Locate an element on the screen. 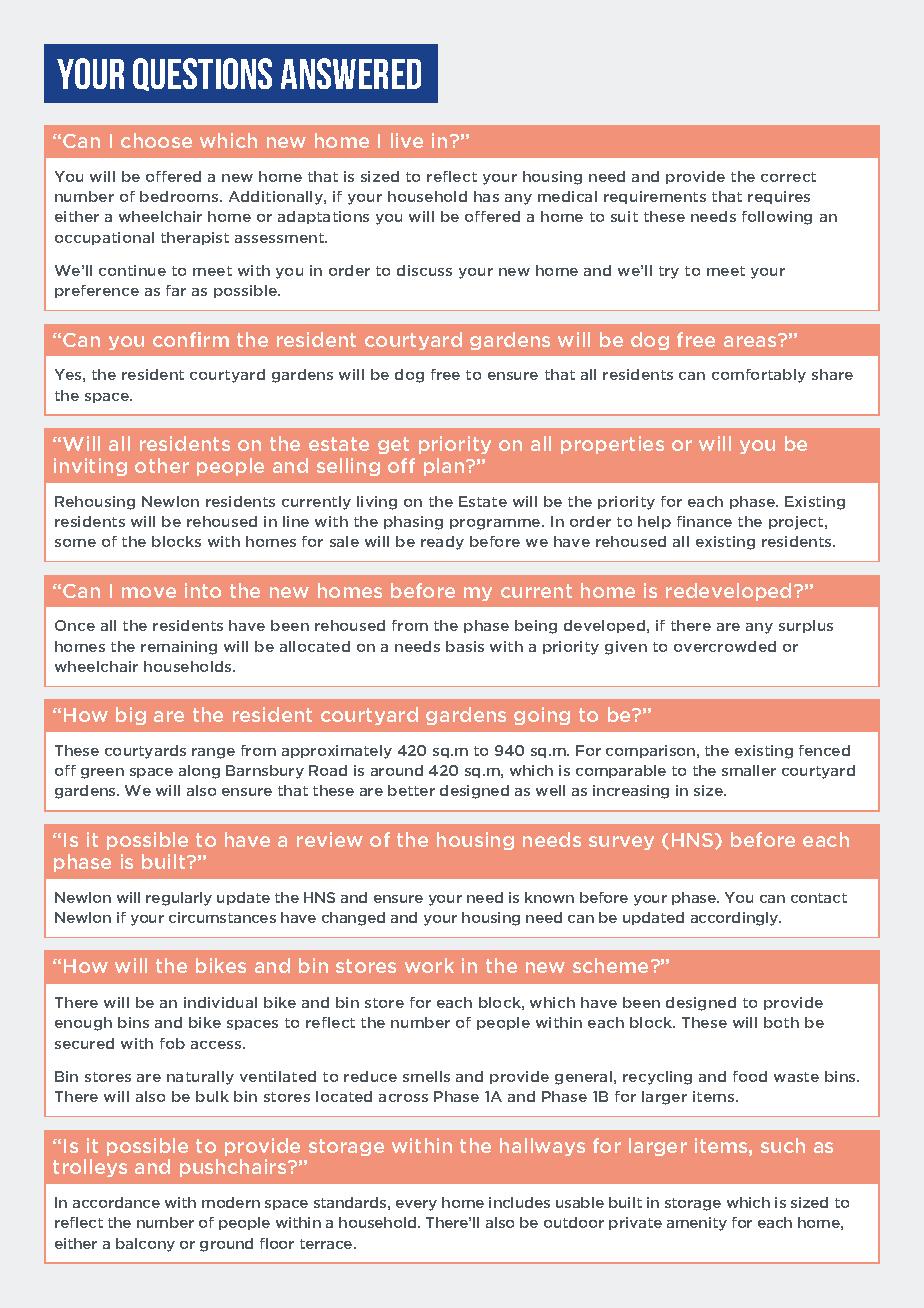 The image size is (924, 1308). regularly is located at coordinates (179, 899).
